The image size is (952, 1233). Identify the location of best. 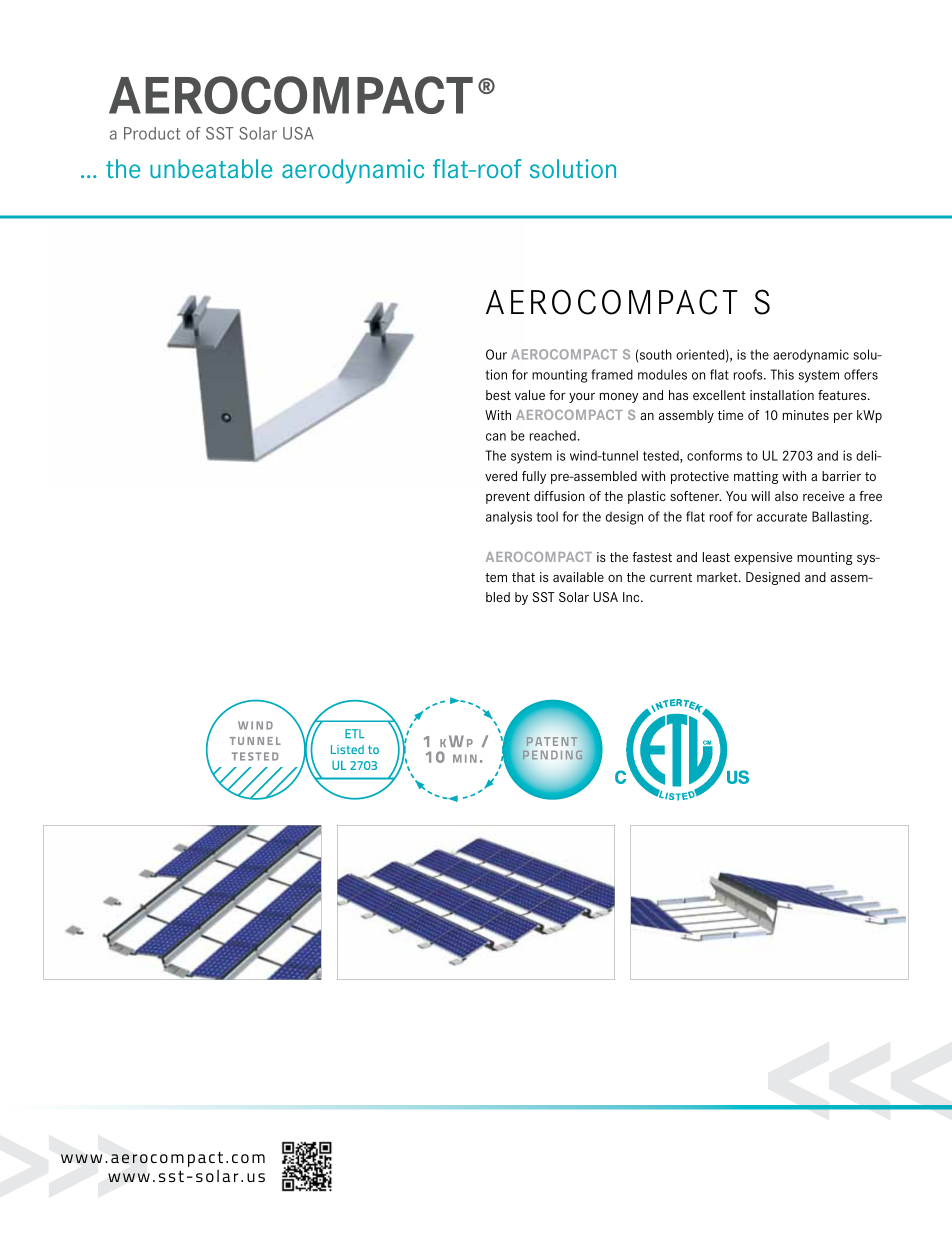
(498, 395).
